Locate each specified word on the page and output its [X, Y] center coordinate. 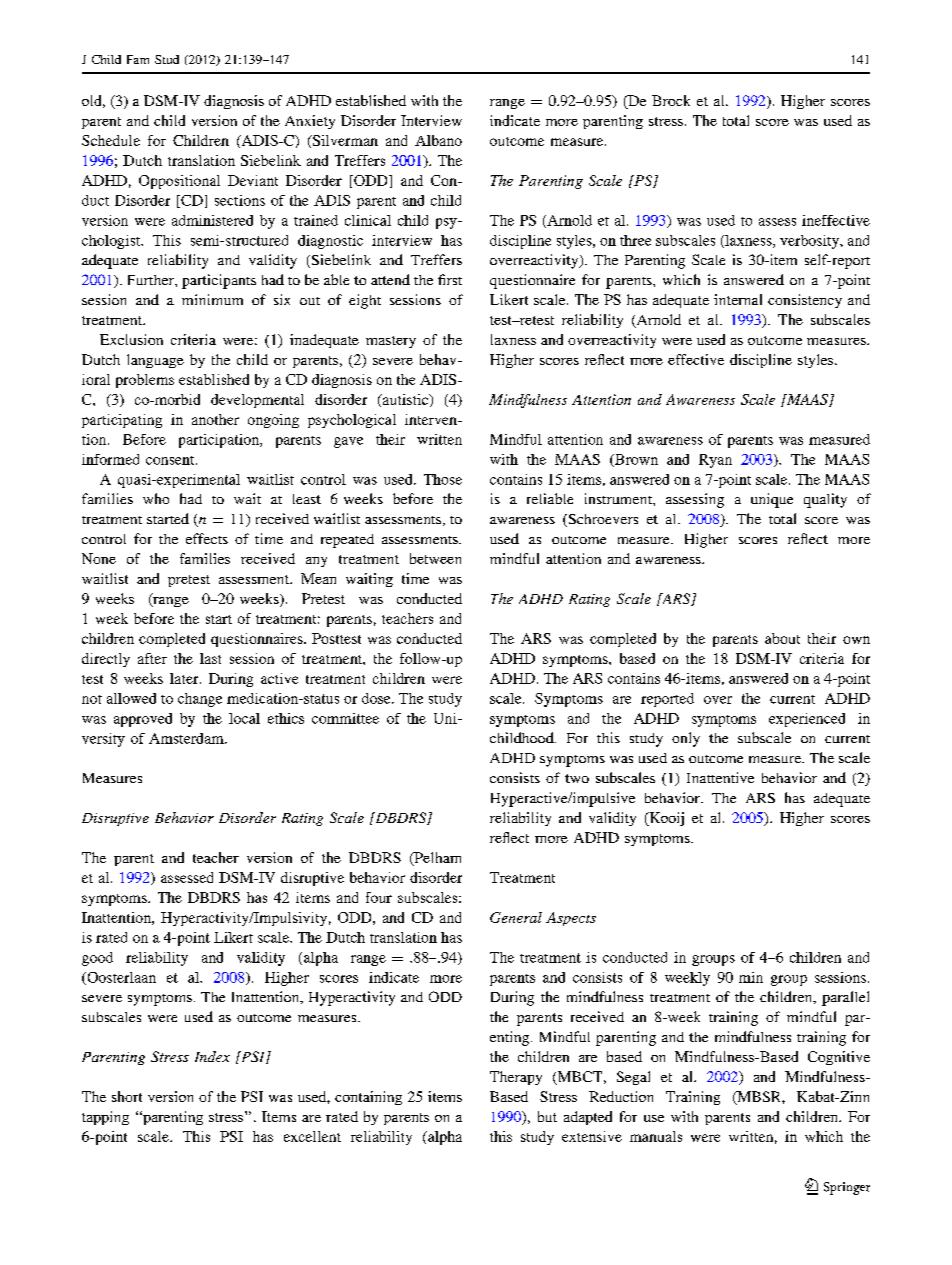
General [516, 917]
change [200, 700]
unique [772, 500]
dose [377, 698]
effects [207, 538]
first [450, 279]
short [127, 1096]
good [97, 959]
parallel [845, 998]
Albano [438, 140]
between [435, 558]
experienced [807, 720]
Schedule [111, 140]
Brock [671, 100]
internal [738, 299]
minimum [212, 299]
